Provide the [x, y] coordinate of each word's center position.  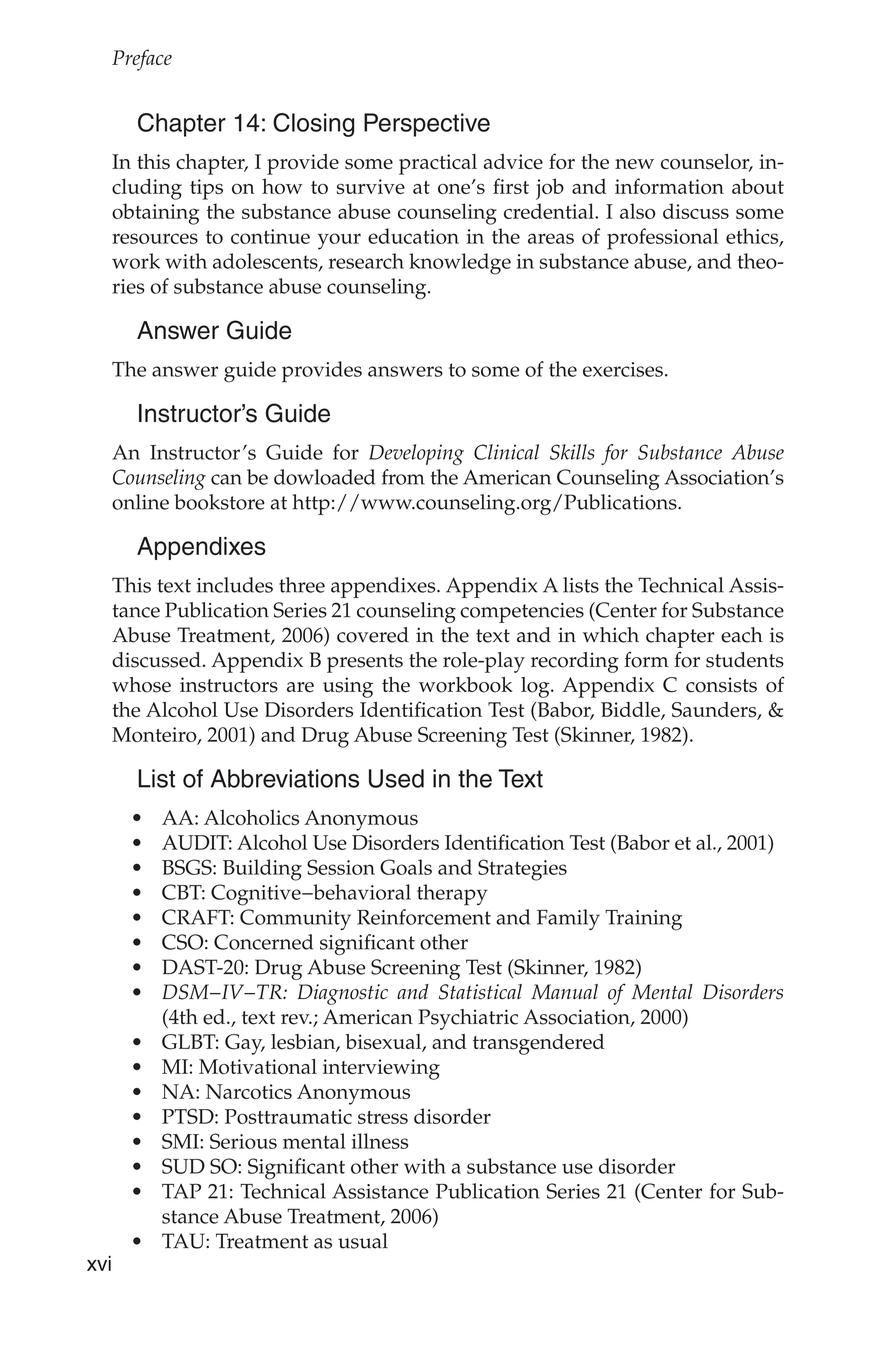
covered [373, 635]
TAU [184, 1241]
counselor [706, 163]
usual [363, 1241]
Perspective [427, 125]
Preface [142, 60]
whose [141, 685]
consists [721, 685]
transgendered [539, 1044]
